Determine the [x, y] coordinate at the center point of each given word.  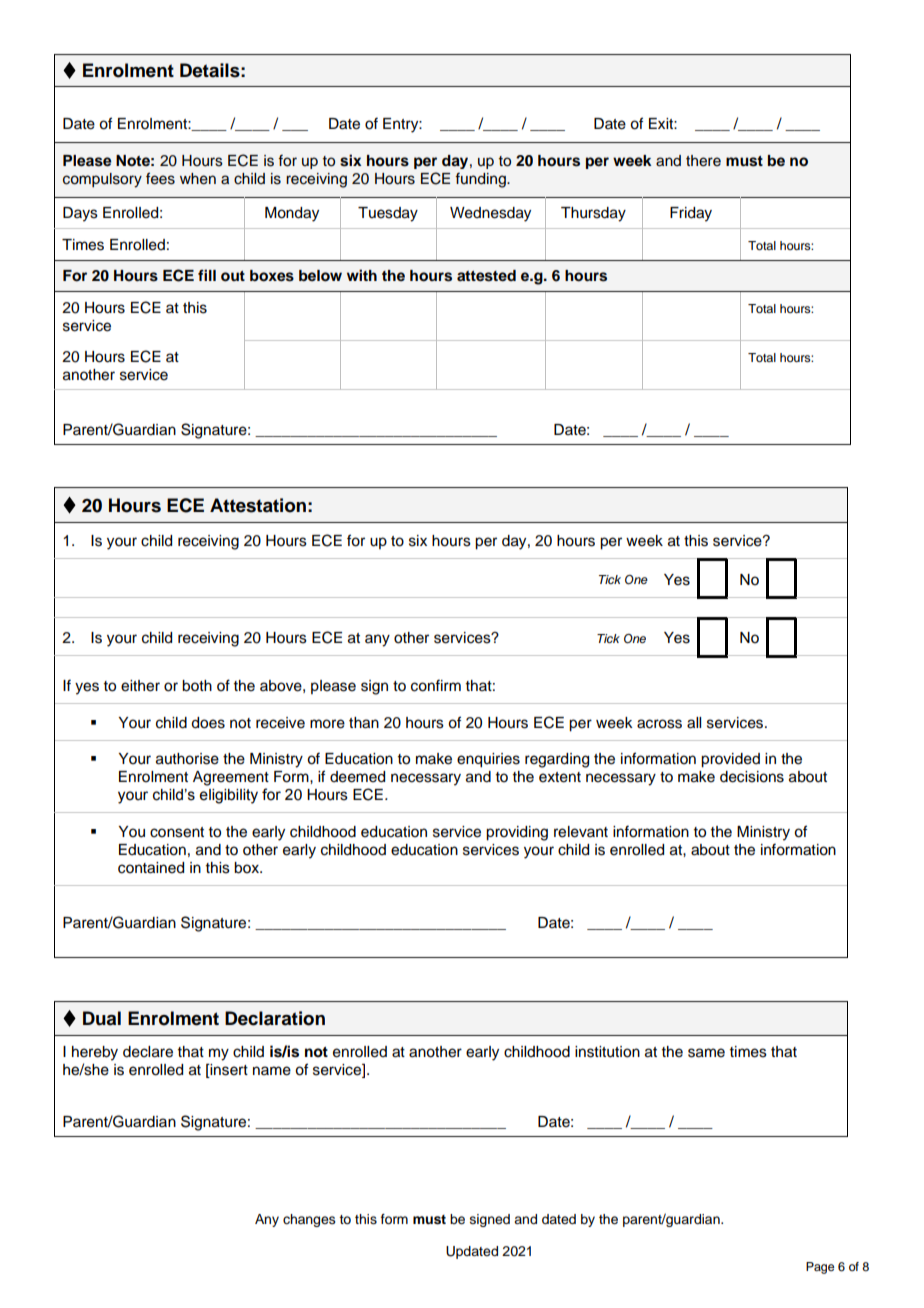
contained [151, 868]
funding [481, 180]
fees [160, 178]
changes [309, 1220]
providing [517, 833]
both [197, 686]
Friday [691, 214]
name [272, 1071]
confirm [436, 685]
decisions [752, 777]
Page [820, 1268]
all [694, 723]
